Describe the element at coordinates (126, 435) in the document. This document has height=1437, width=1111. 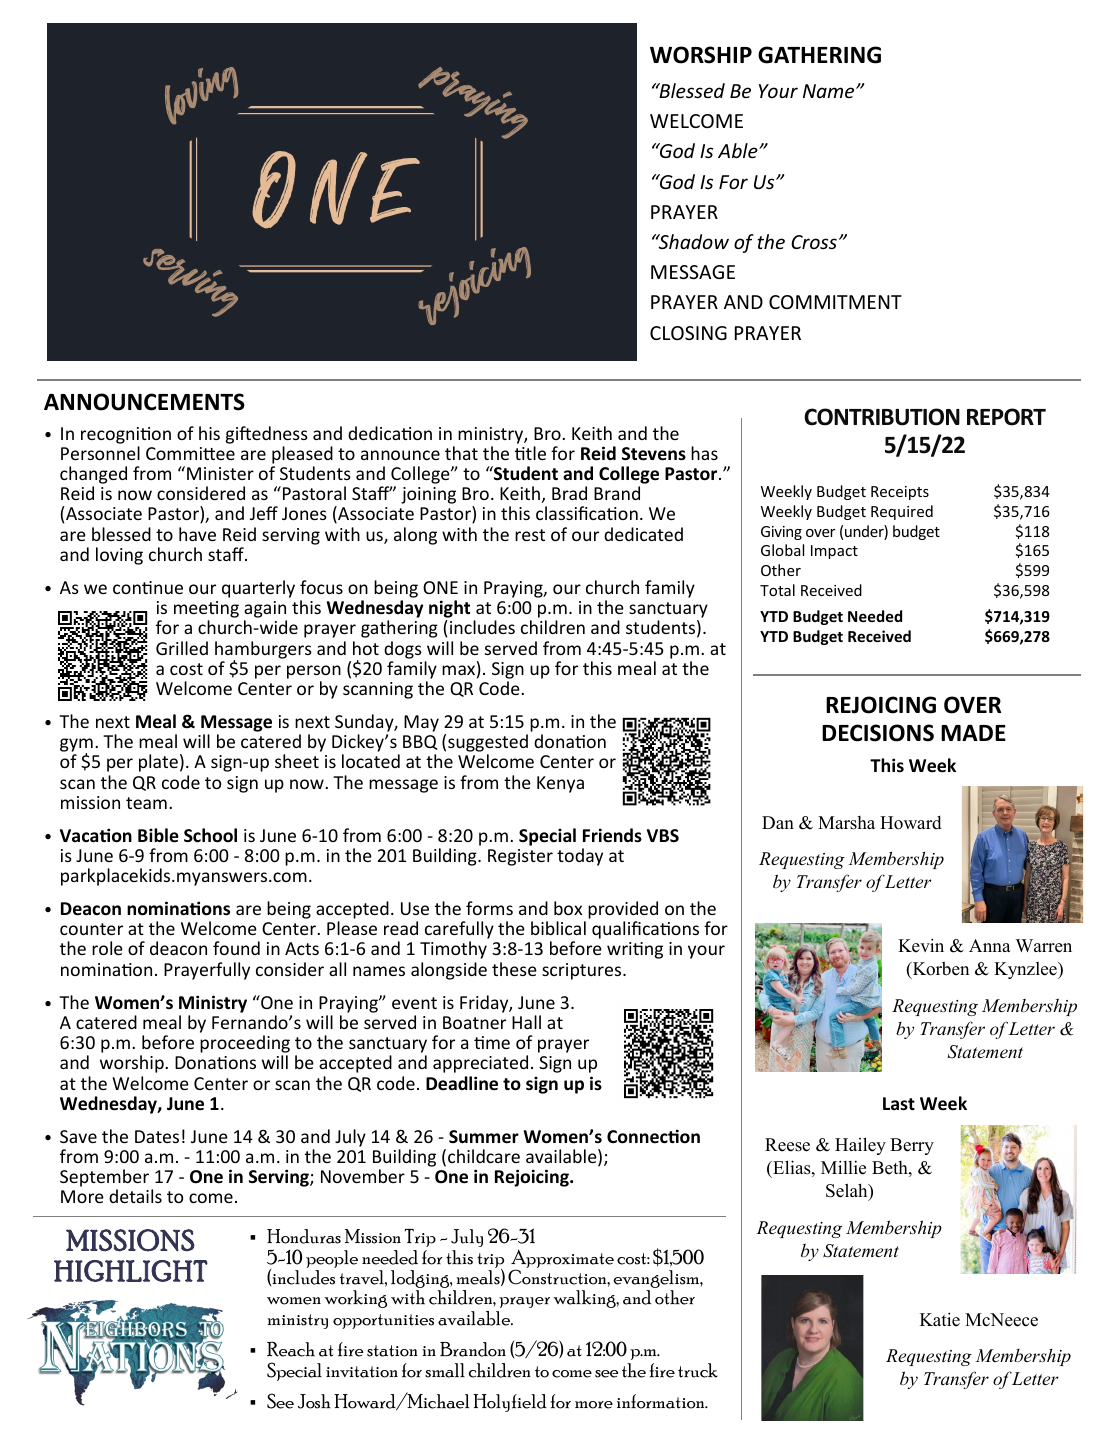
I see `recognition` at that location.
